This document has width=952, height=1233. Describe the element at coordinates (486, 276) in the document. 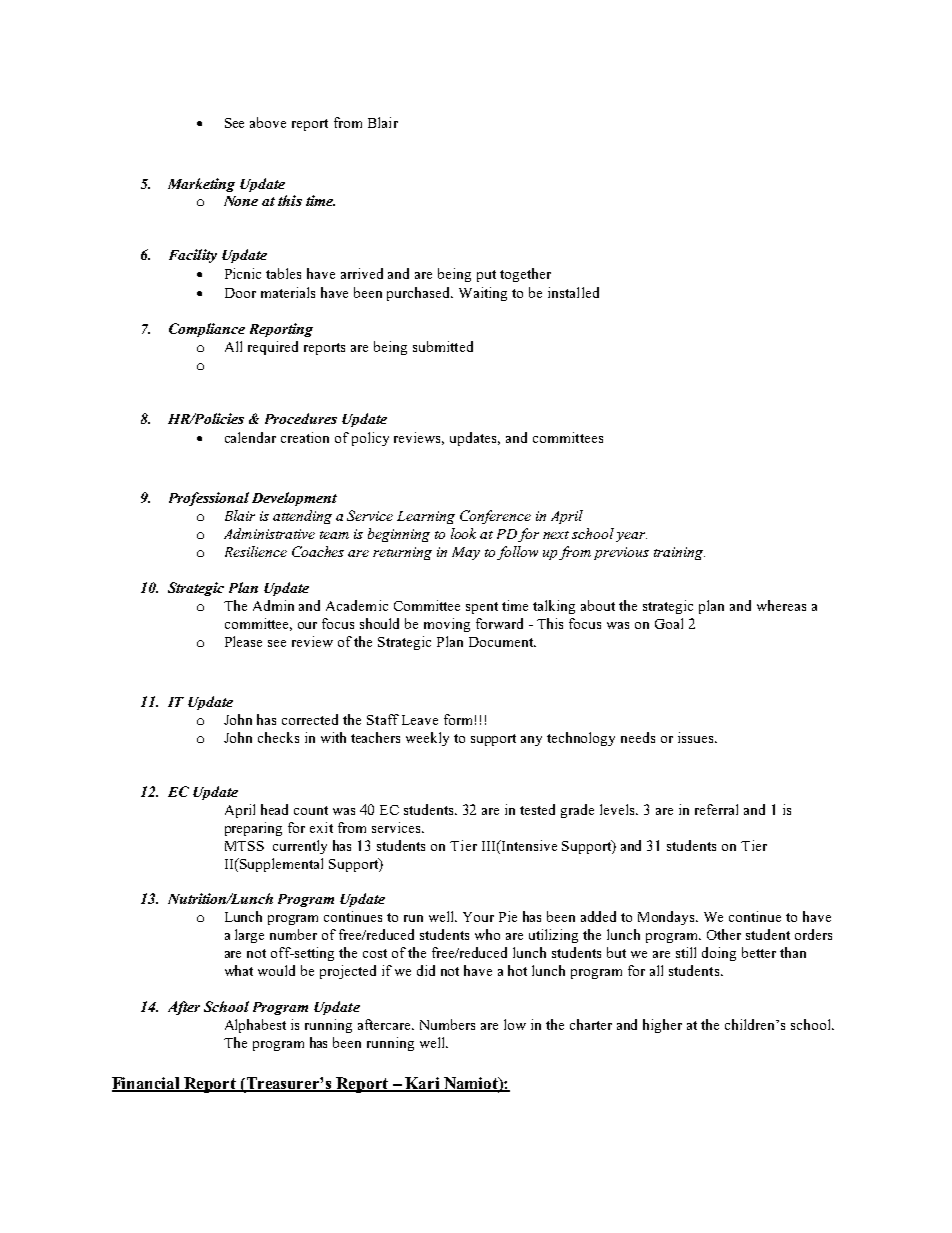

I see `put` at that location.
